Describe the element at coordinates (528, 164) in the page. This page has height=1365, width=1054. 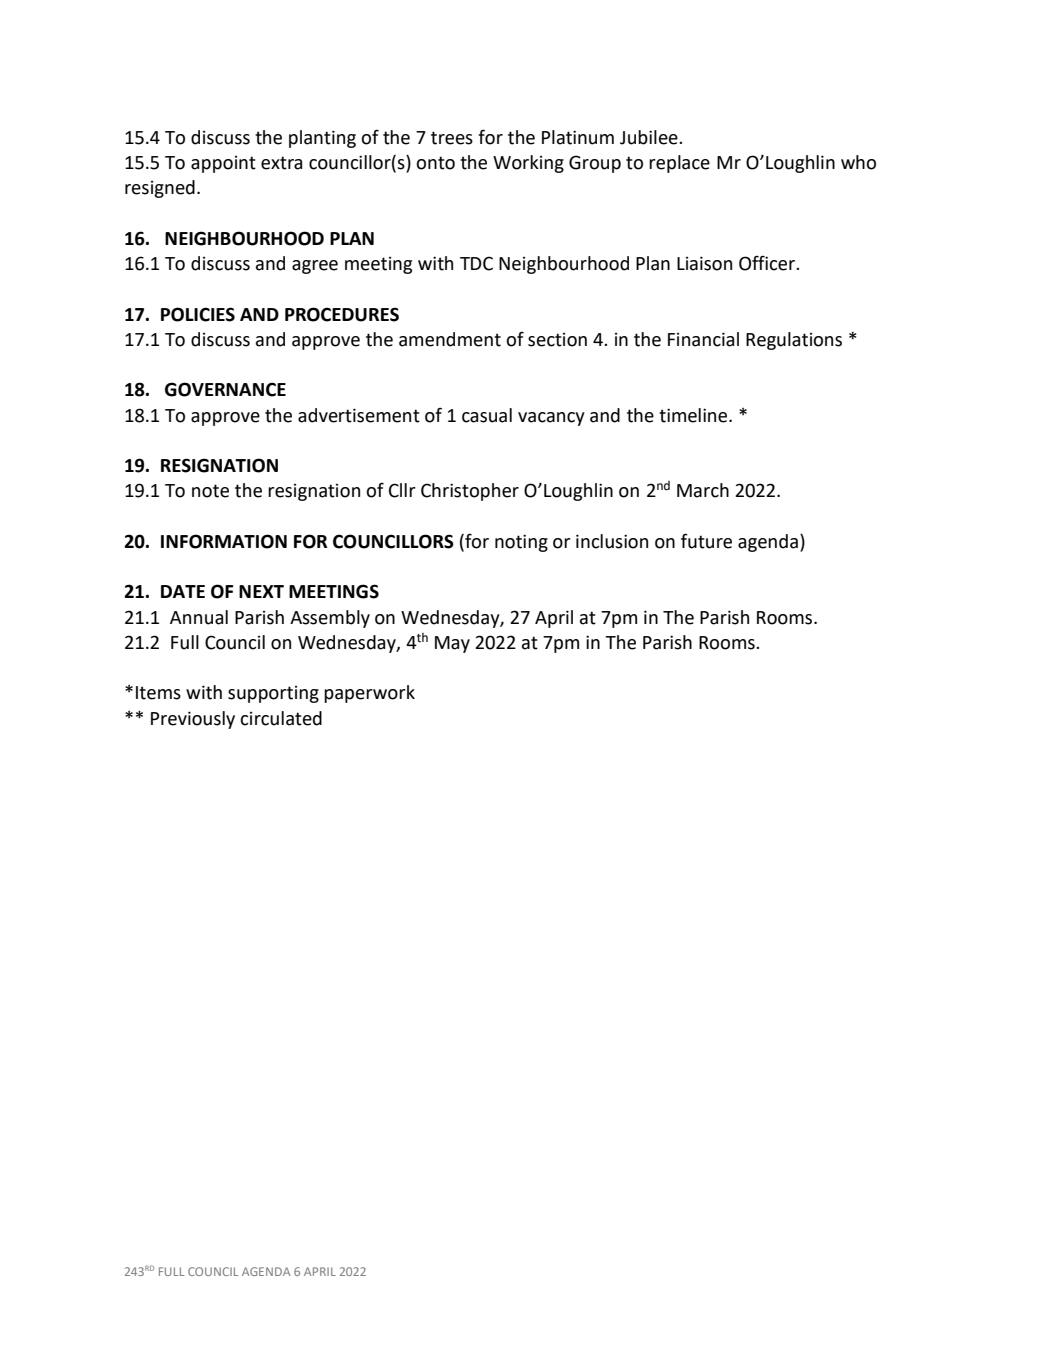
I see `Working` at that location.
